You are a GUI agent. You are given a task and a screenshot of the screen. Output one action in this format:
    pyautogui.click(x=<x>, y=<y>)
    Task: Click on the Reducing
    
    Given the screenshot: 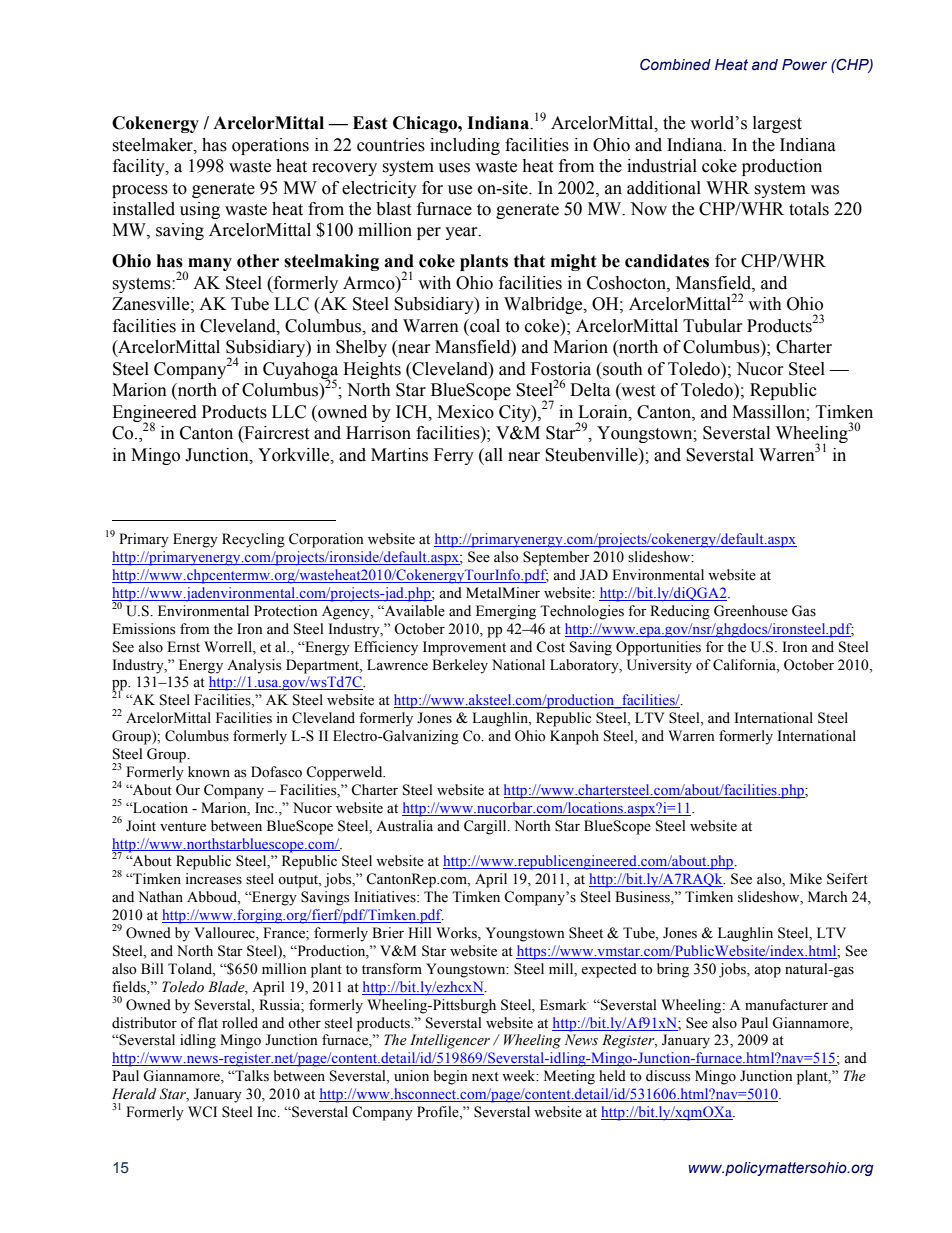 What is the action you would take?
    pyautogui.click(x=680, y=612)
